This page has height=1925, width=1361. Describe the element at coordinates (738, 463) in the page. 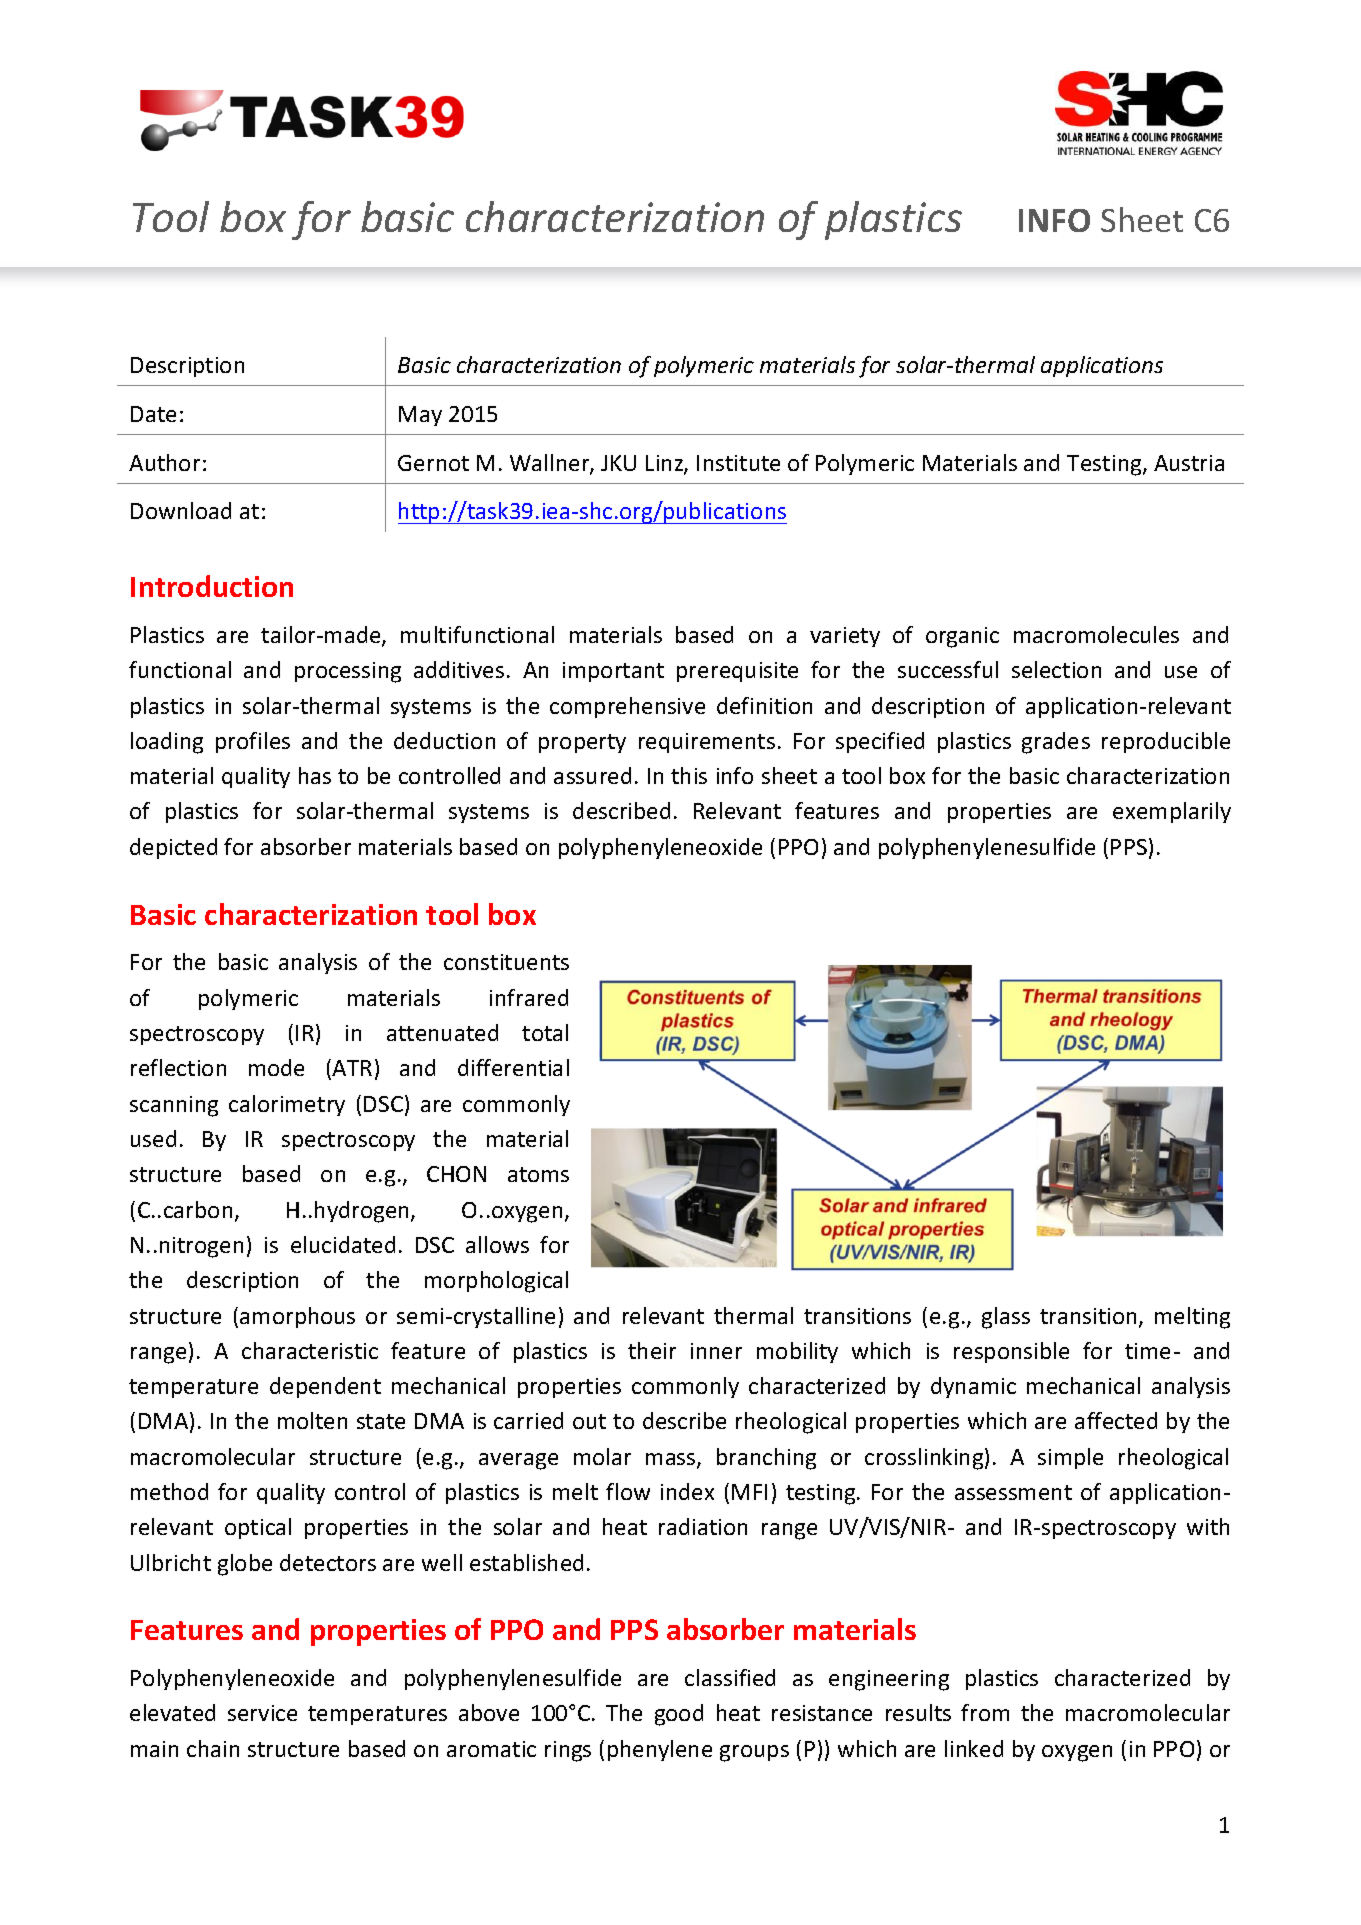

I see `Institute` at that location.
